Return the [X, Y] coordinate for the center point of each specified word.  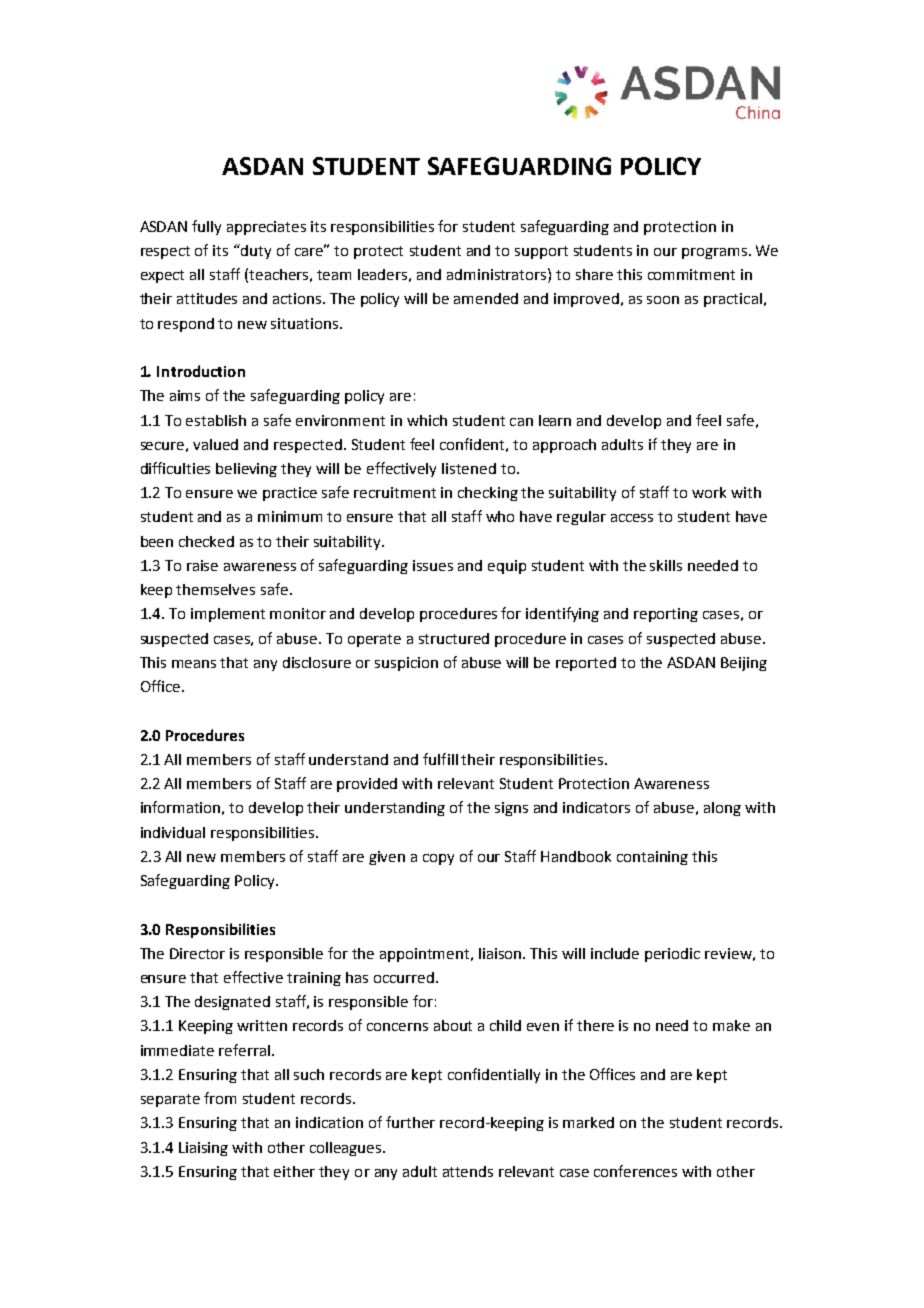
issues [433, 565]
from [220, 1098]
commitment [691, 274]
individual [173, 832]
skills [666, 565]
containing [652, 858]
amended [486, 298]
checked [206, 541]
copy [438, 859]
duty [255, 251]
